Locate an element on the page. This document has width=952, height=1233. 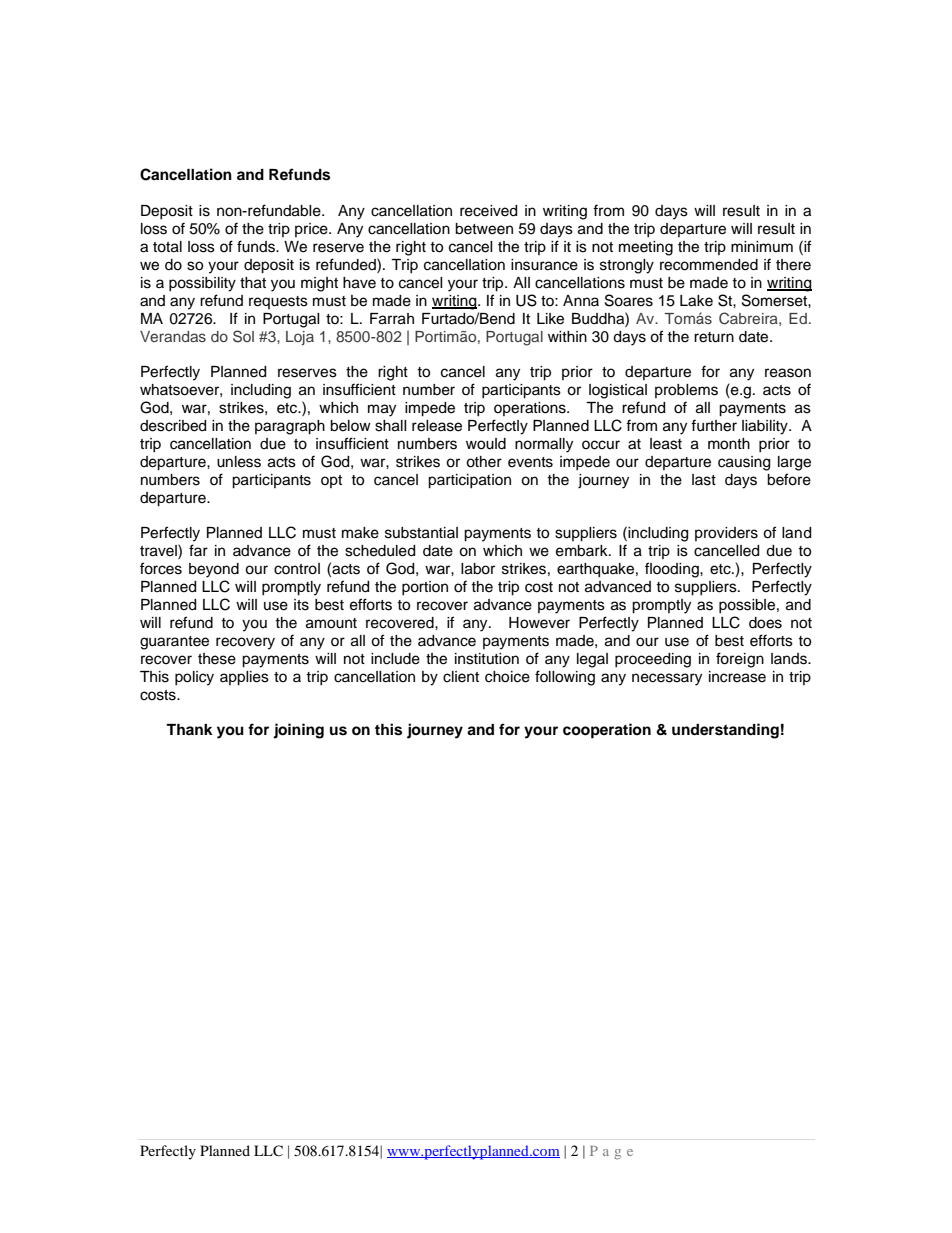
within is located at coordinates (567, 336).
